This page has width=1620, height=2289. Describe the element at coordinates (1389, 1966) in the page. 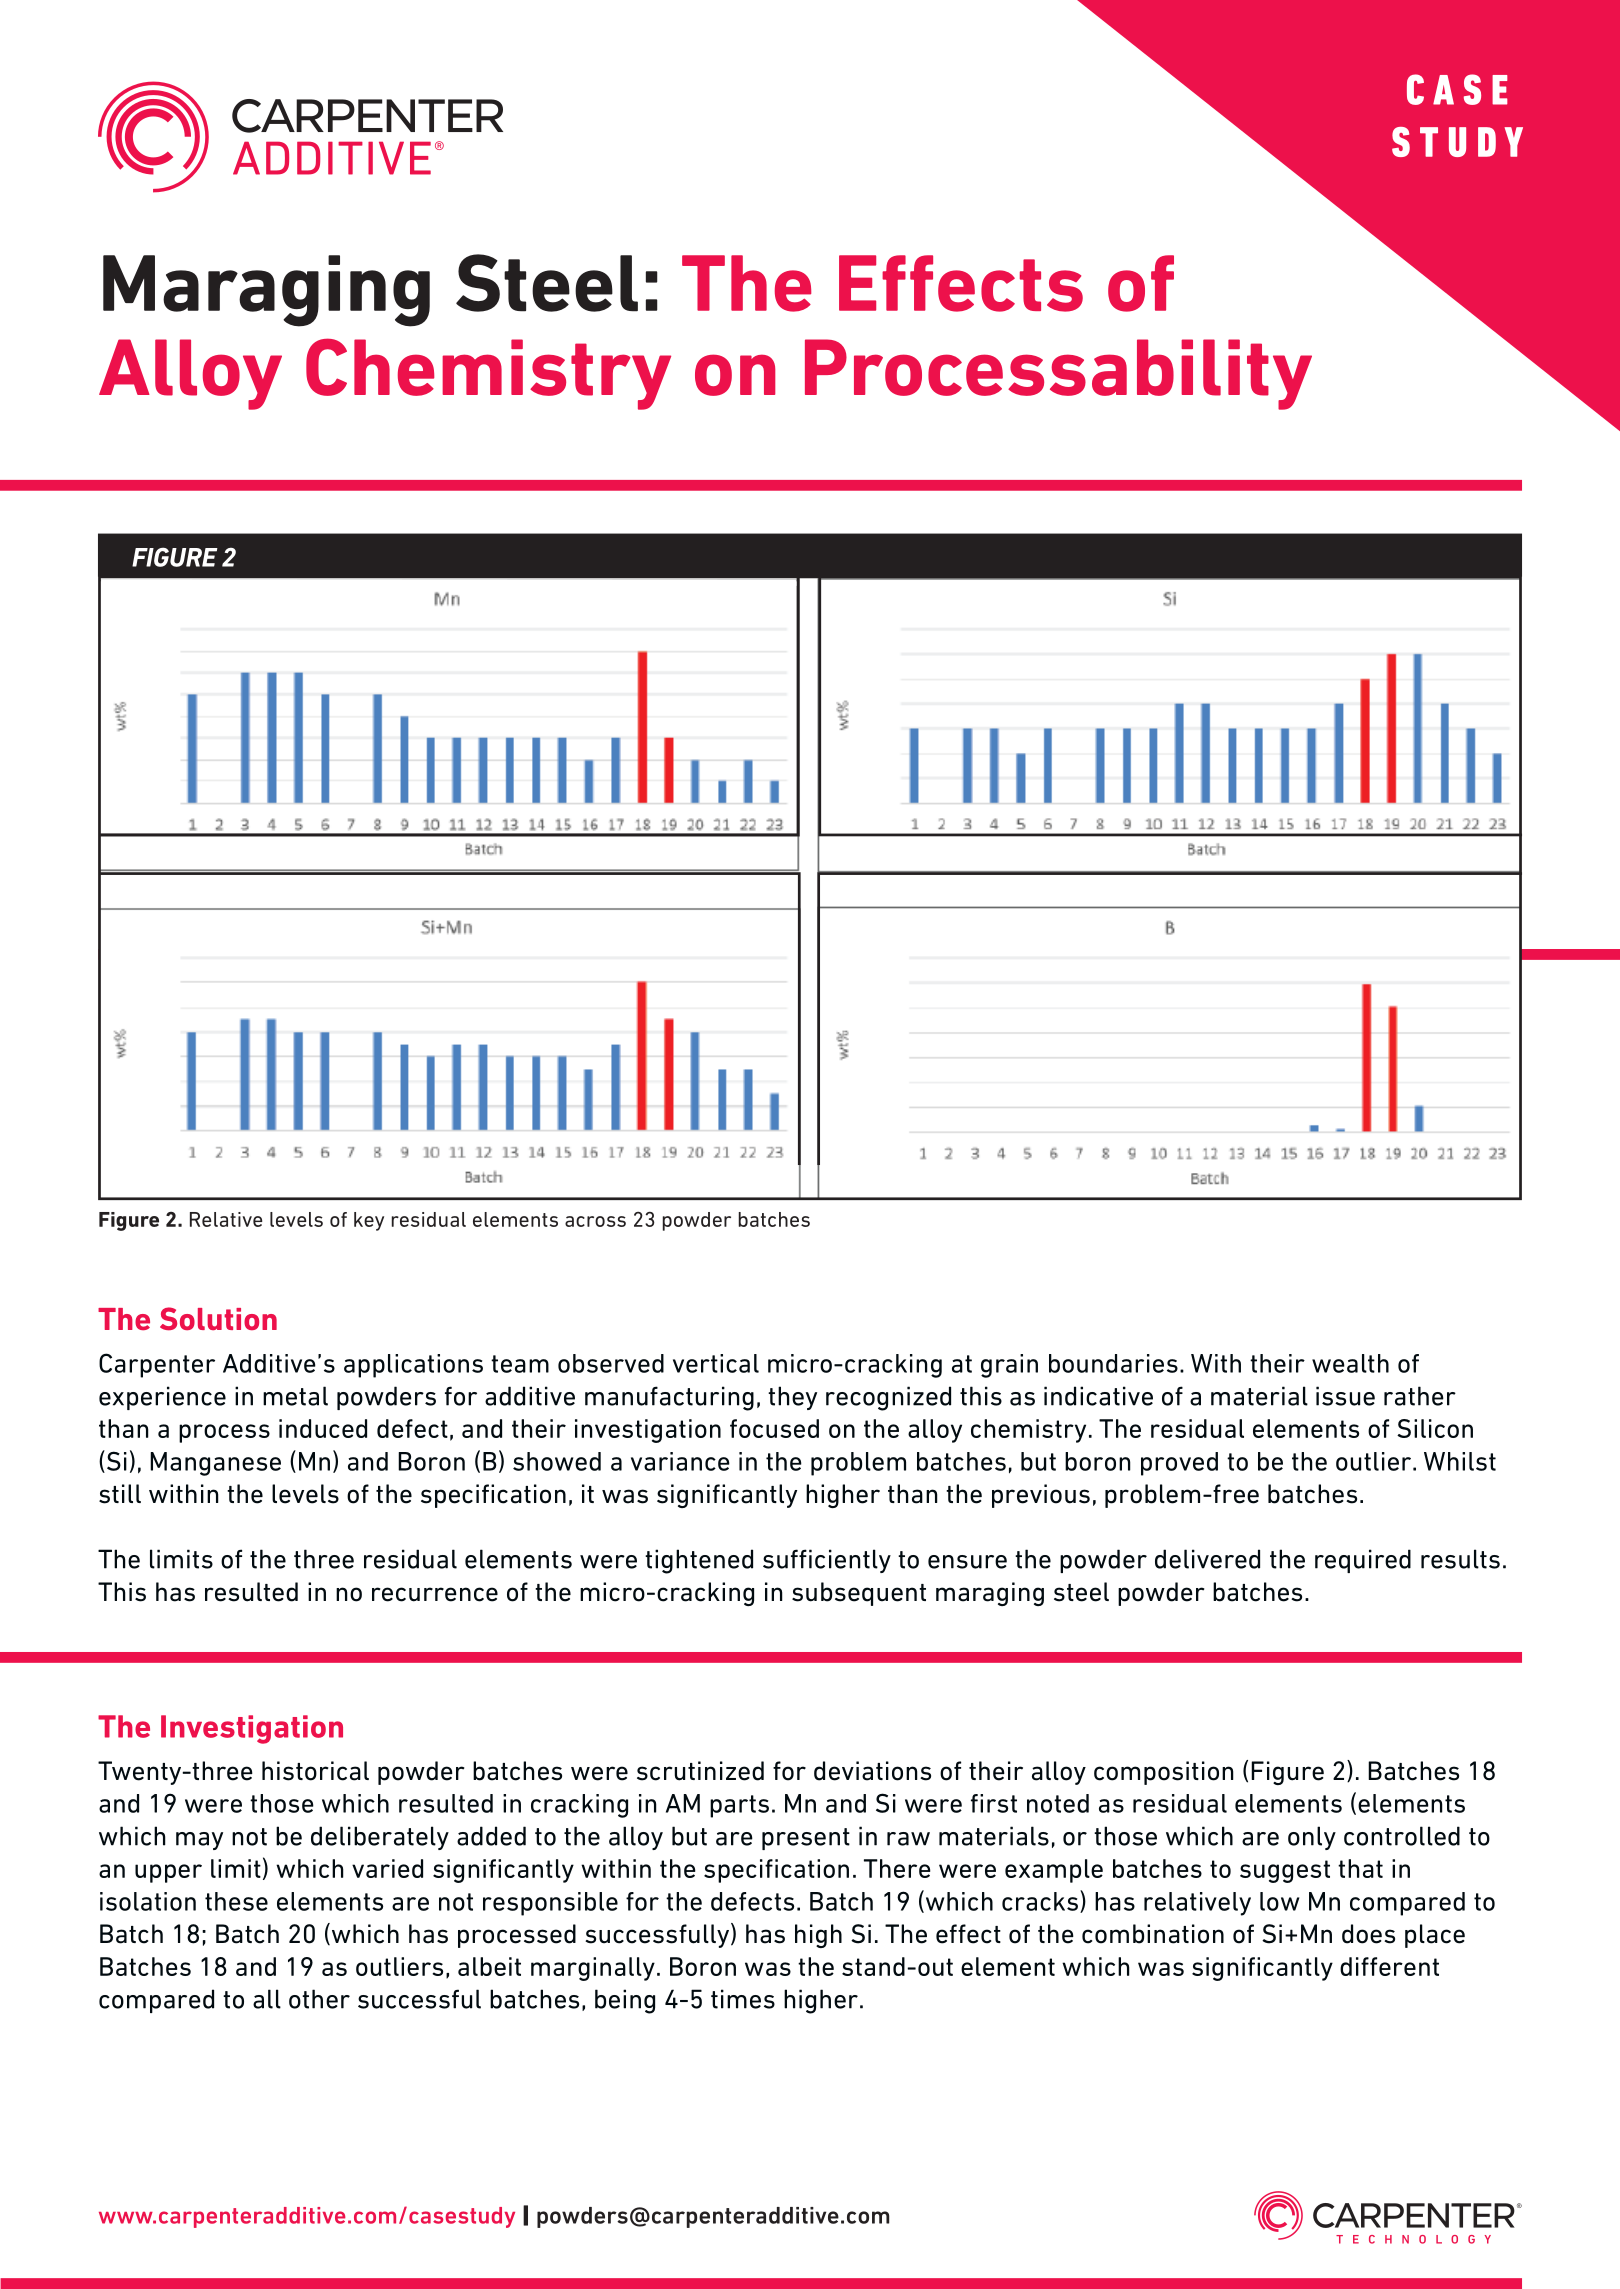

I see `different` at that location.
